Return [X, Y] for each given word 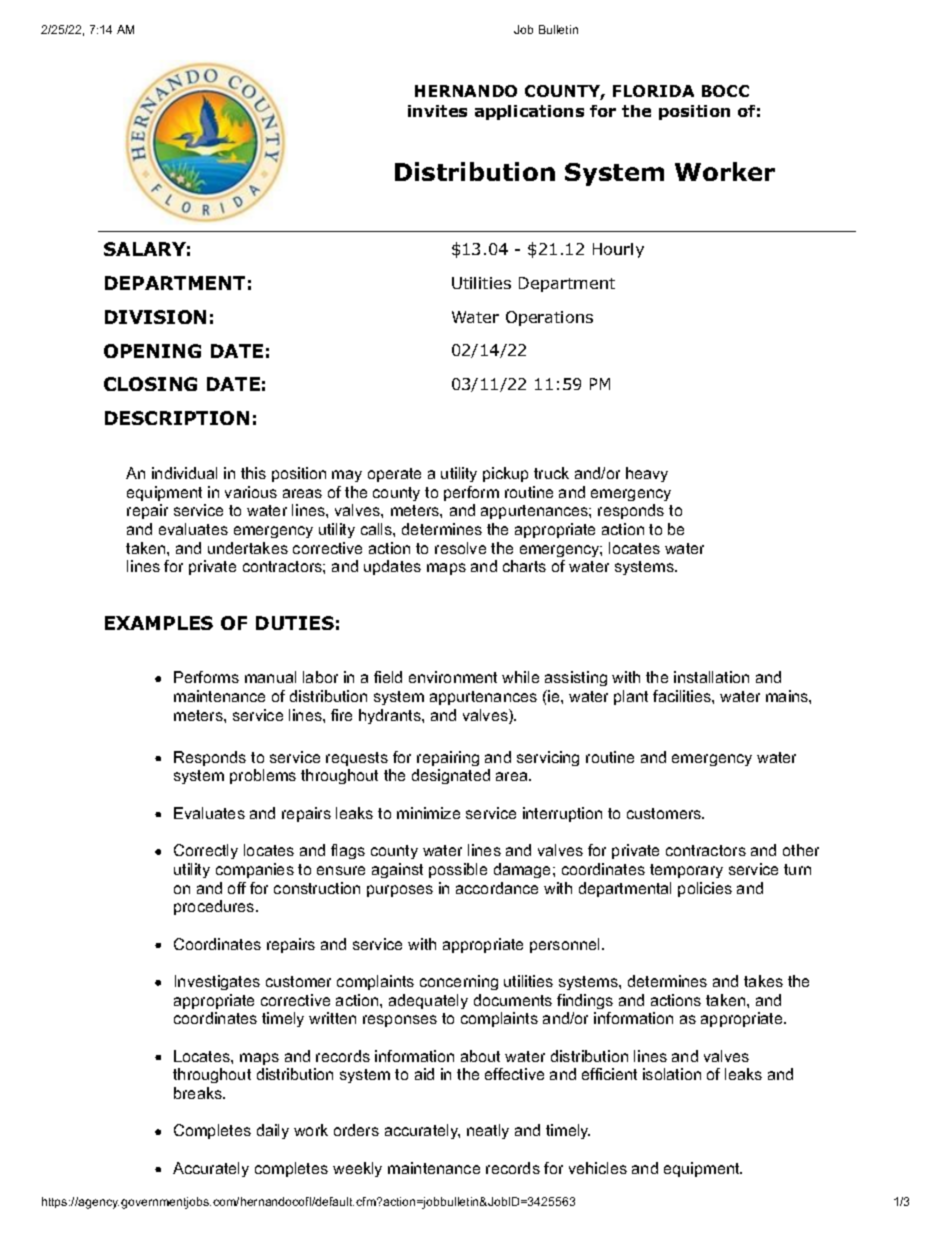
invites [437, 111]
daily [273, 1131]
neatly [488, 1131]
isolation [672, 1074]
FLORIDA [653, 91]
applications [529, 112]
